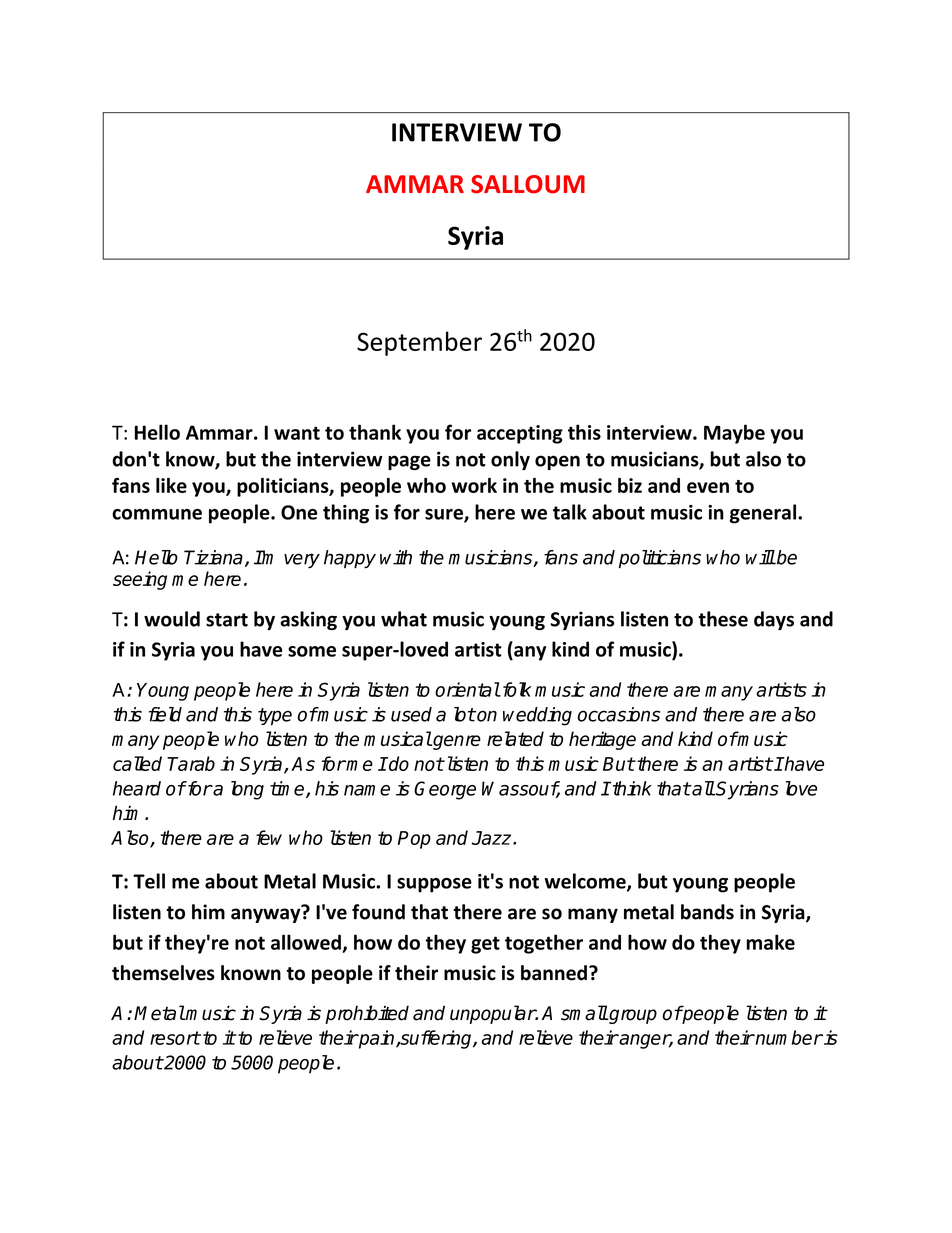 The width and height of the screenshot is (952, 1233). Describe the element at coordinates (586, 882) in the screenshot. I see `welcome` at that location.
